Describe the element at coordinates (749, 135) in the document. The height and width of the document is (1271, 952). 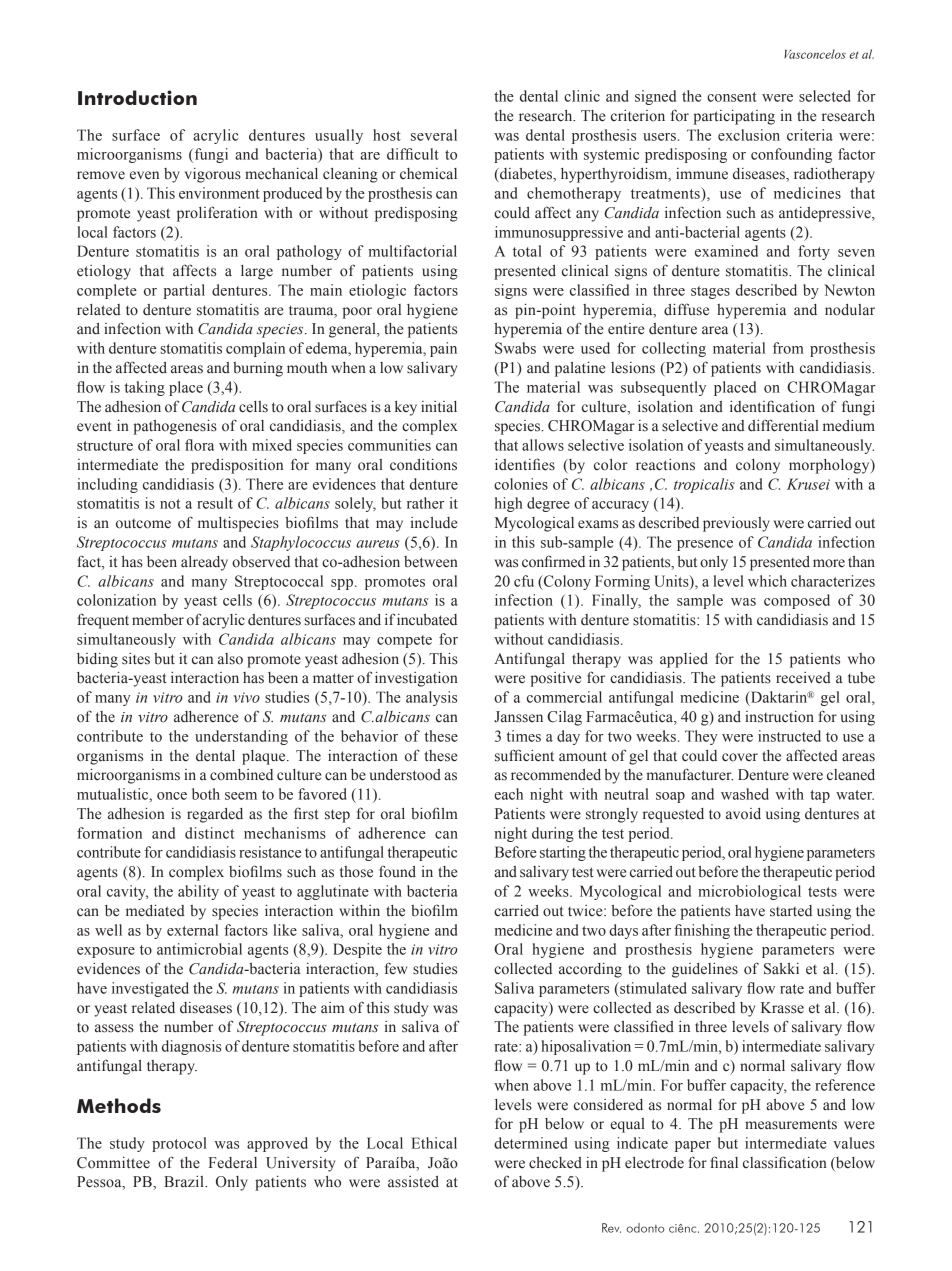
I see `exclusion` at that location.
